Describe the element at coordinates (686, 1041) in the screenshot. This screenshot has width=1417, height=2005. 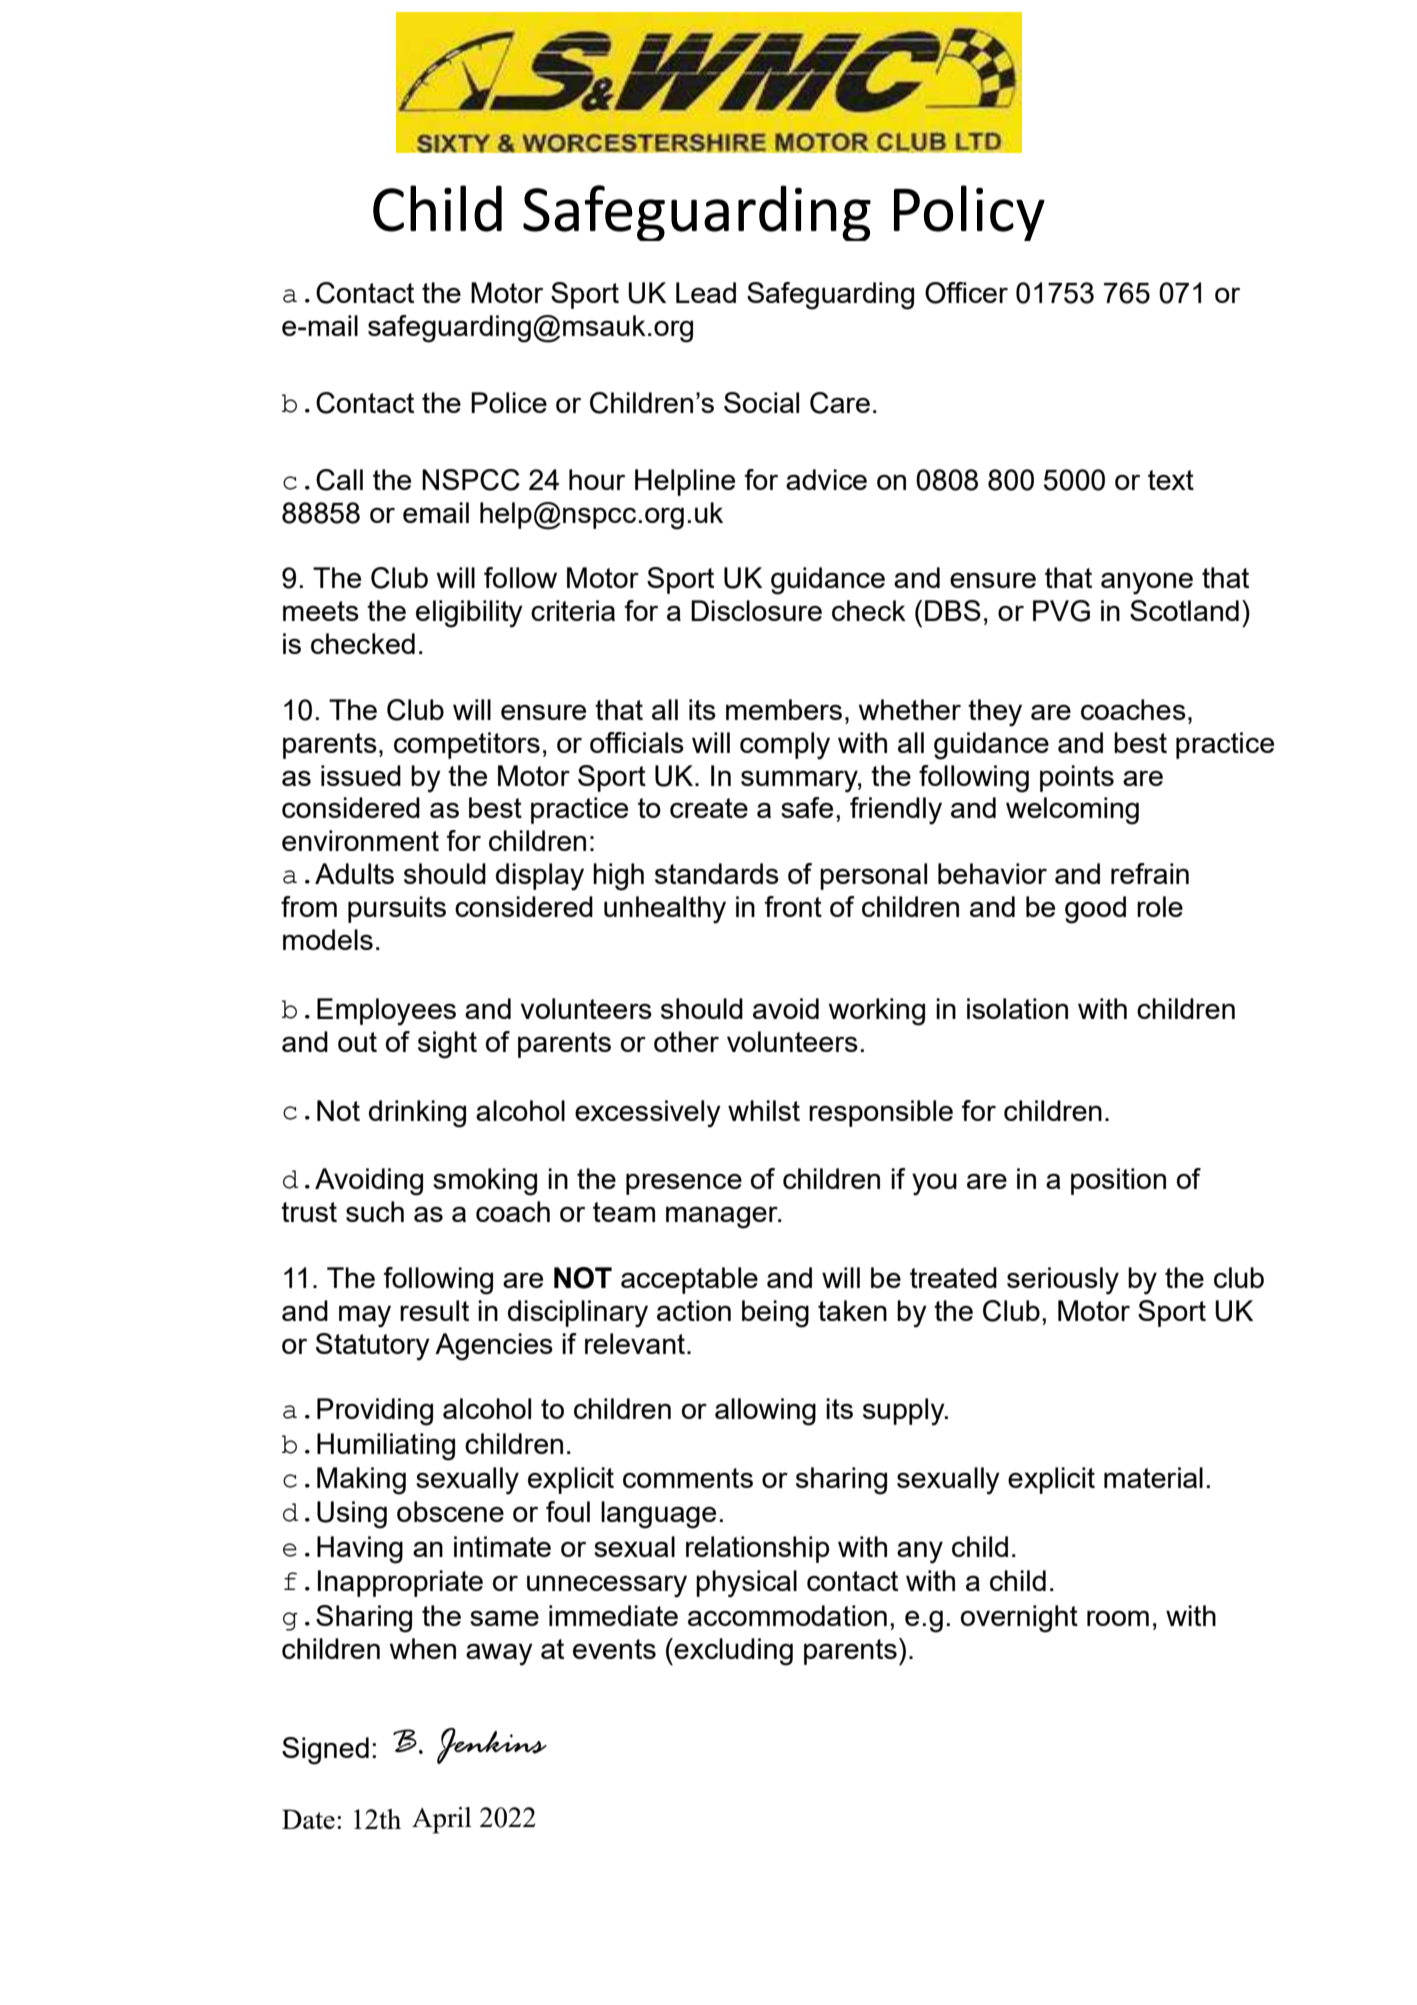
I see `other` at that location.
